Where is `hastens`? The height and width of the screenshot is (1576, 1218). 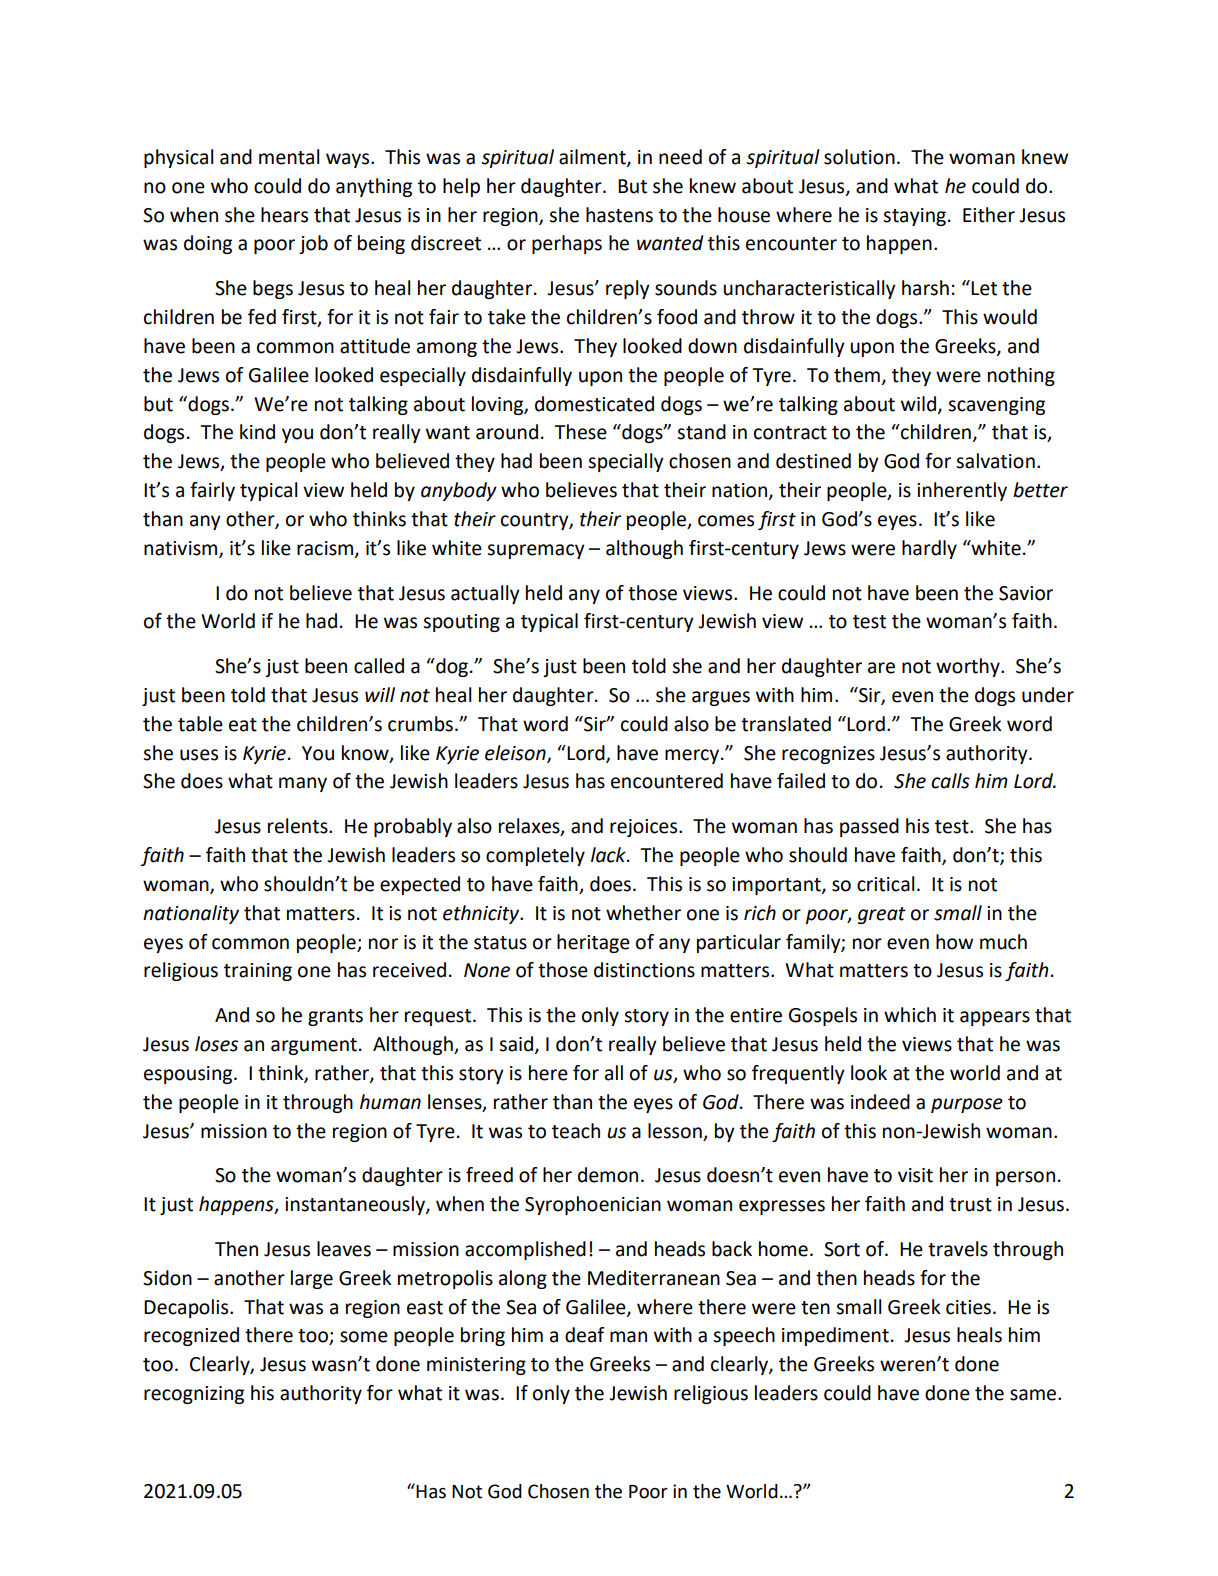 hastens is located at coordinates (619, 215).
